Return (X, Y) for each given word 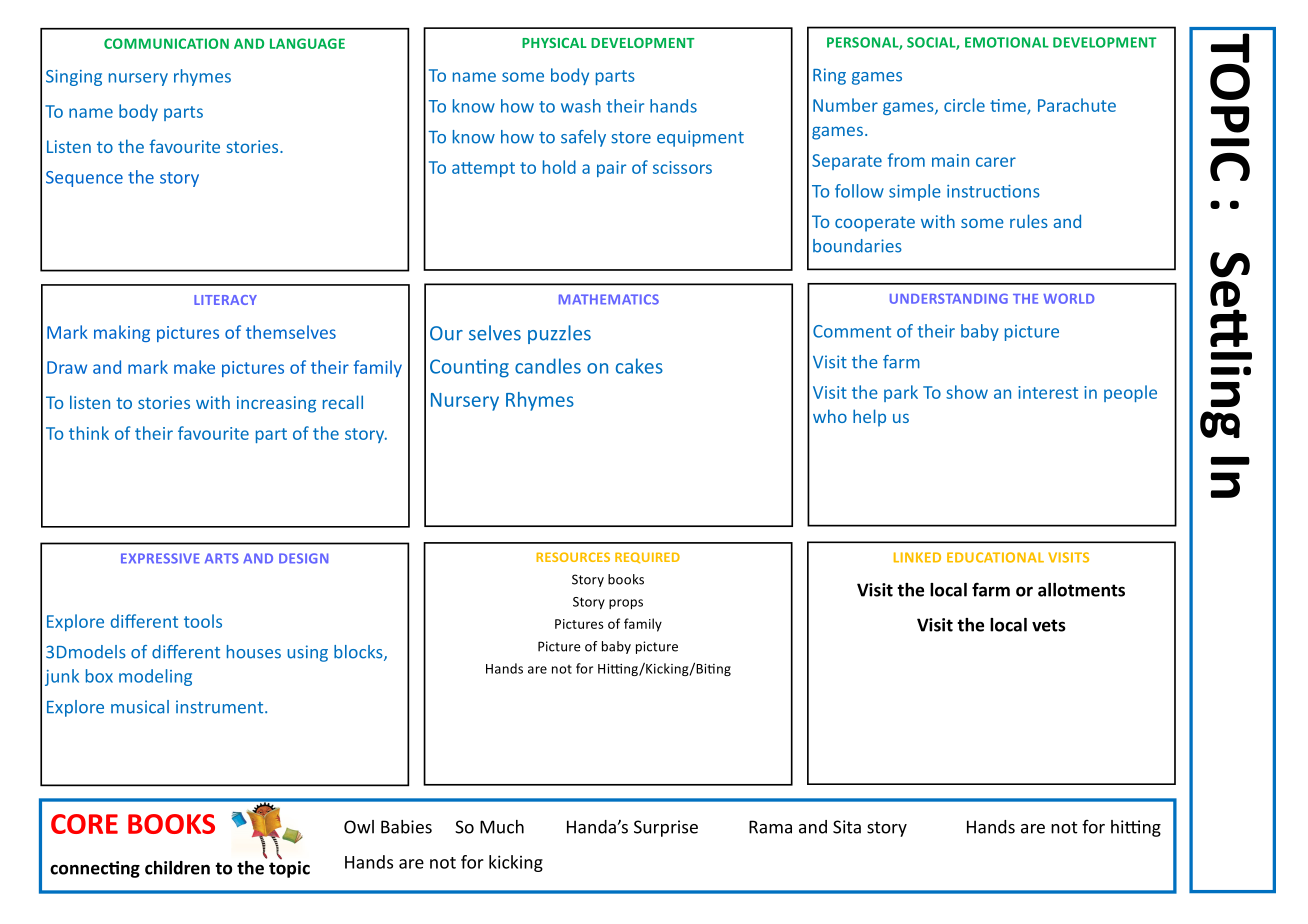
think (89, 433)
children (177, 868)
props (626, 604)
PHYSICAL (554, 43)
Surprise (666, 828)
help (869, 418)
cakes (639, 366)
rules (1029, 221)
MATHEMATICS (609, 299)
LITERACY (225, 300)
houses (254, 652)
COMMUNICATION (166, 43)
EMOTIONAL (1007, 42)
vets (1049, 625)
